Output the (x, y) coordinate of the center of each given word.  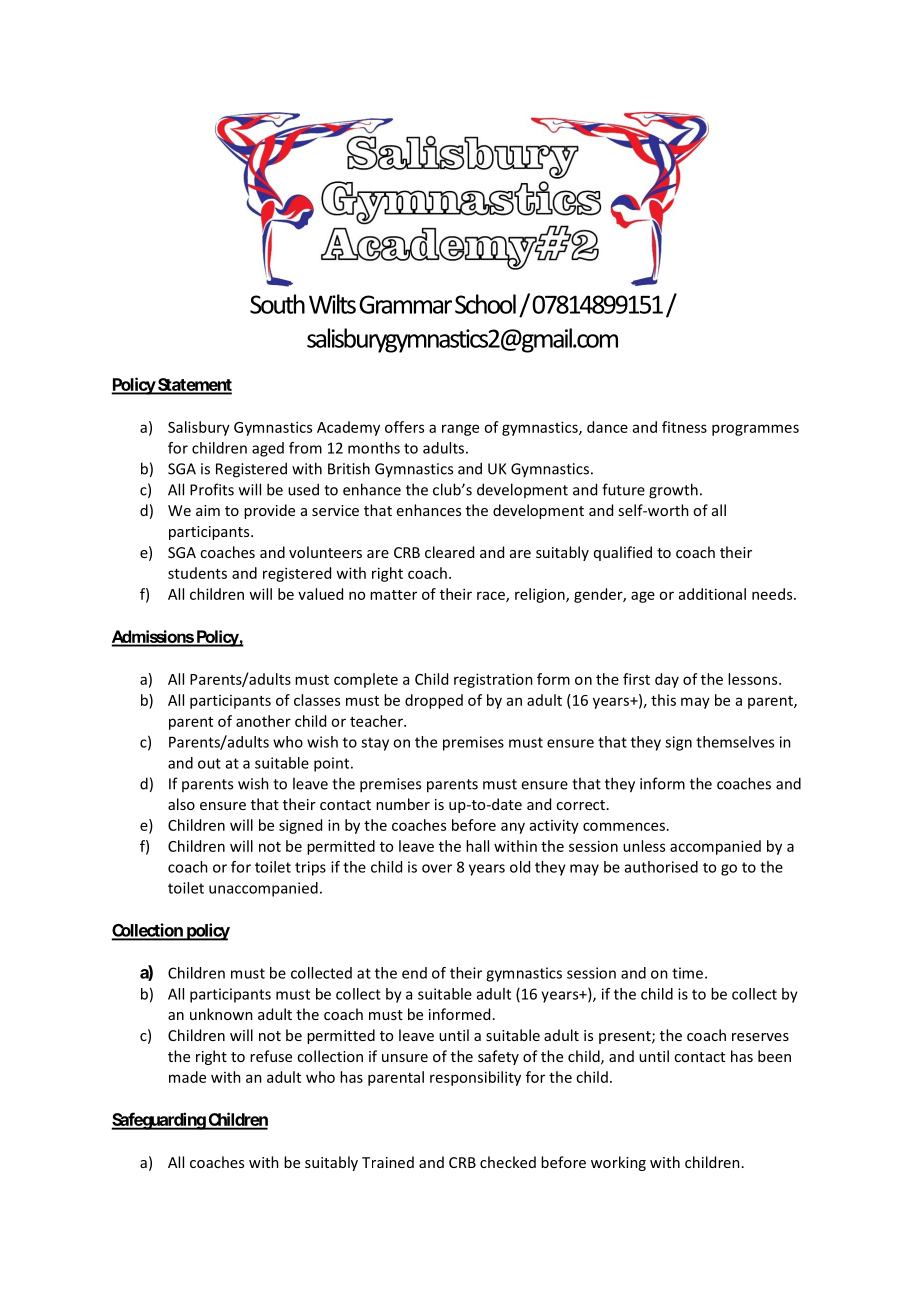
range (460, 430)
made (187, 1077)
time (689, 973)
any (513, 828)
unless (644, 846)
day (667, 680)
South (277, 304)
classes (317, 700)
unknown (221, 1014)
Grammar (405, 304)
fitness (684, 427)
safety (498, 1057)
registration (493, 680)
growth (673, 491)
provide (269, 511)
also (181, 804)
